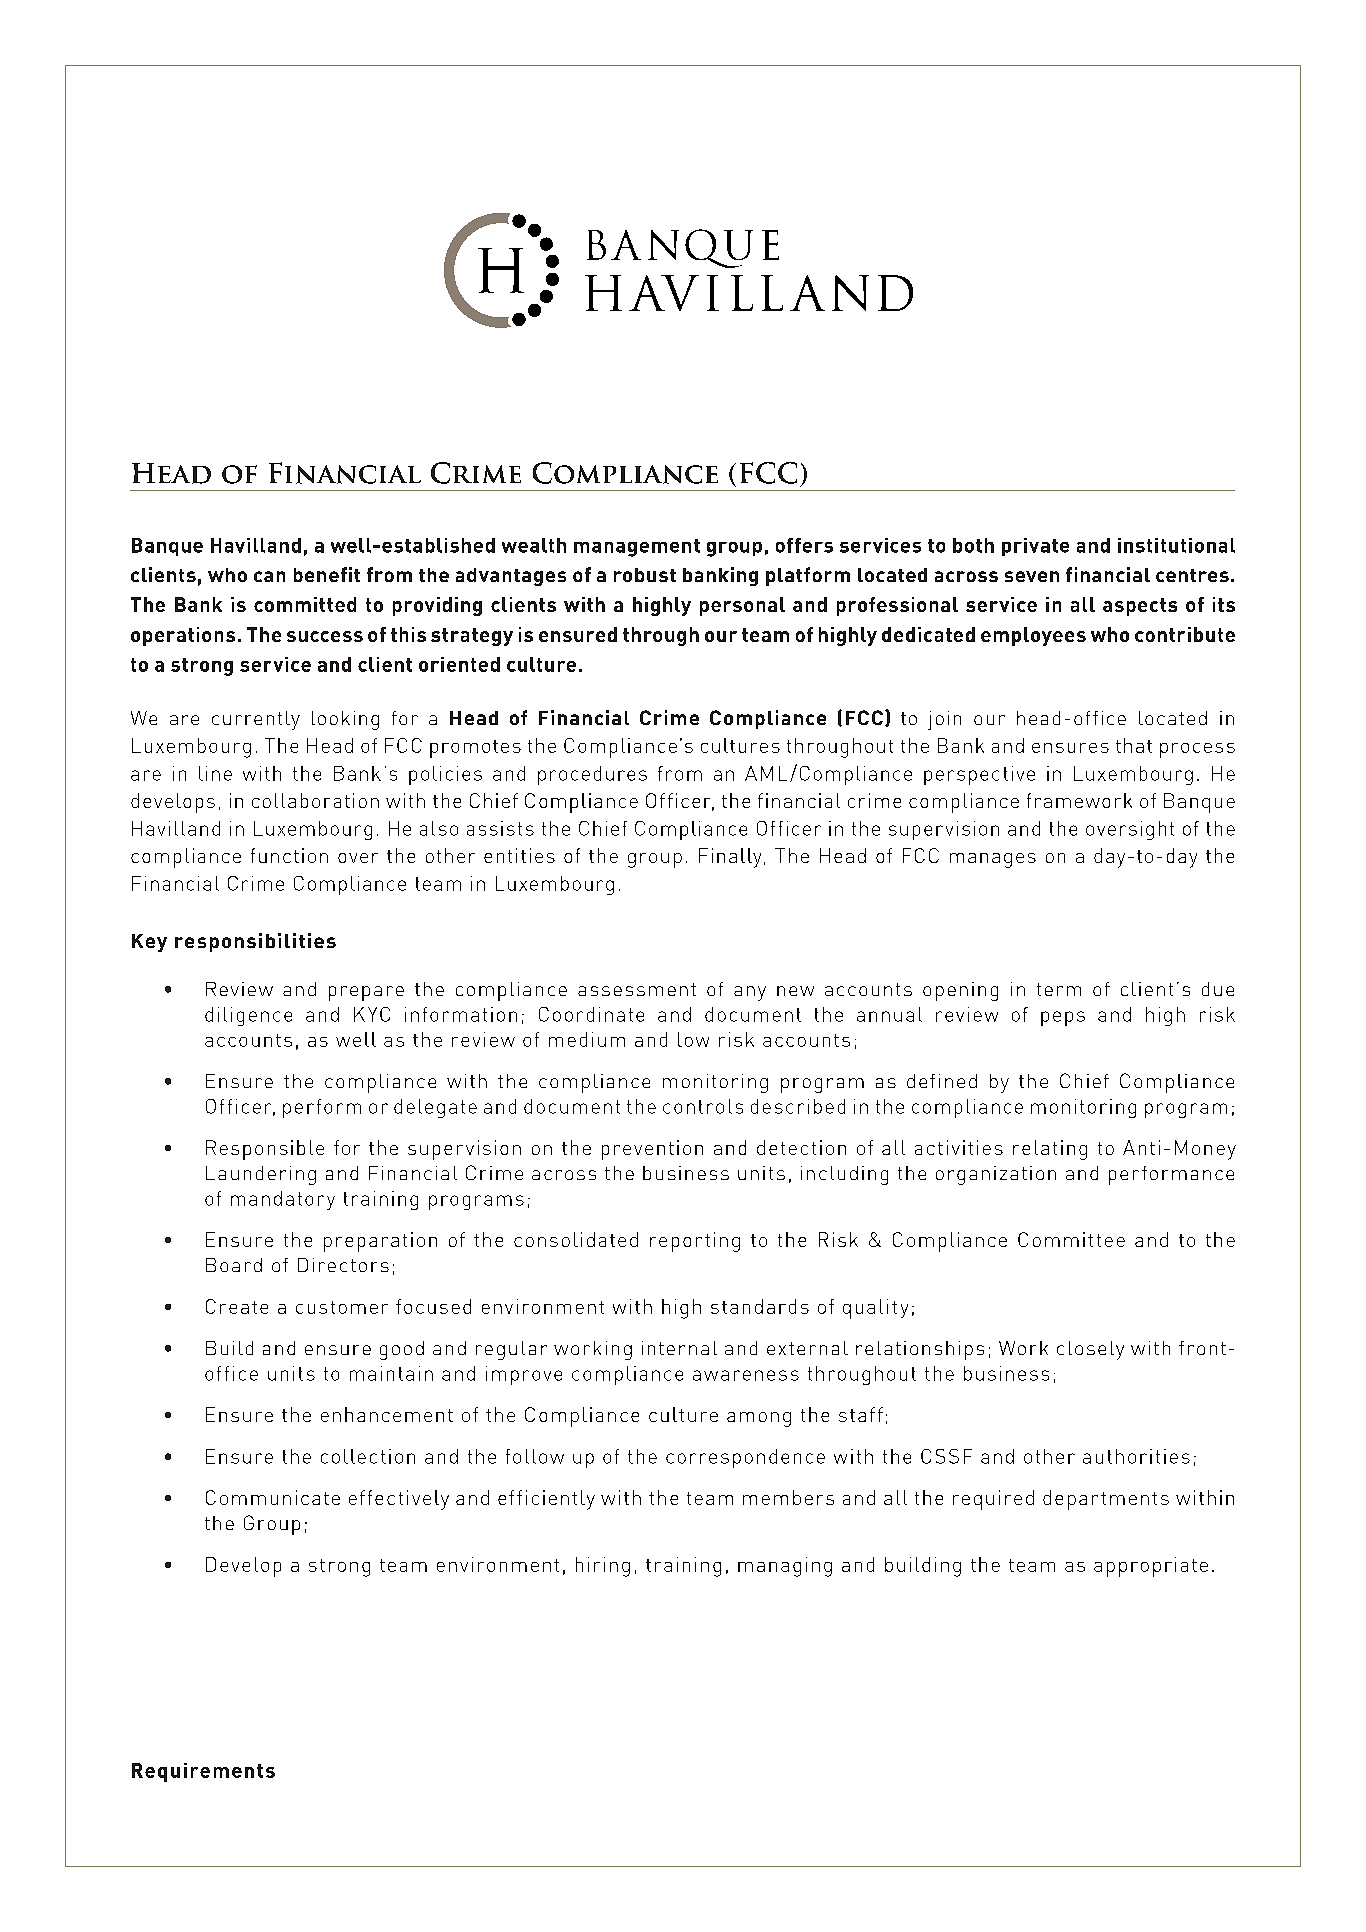 This page has width=1366, height=1932. Describe the element at coordinates (273, 1497) in the page. I see `Communicate` at that location.
